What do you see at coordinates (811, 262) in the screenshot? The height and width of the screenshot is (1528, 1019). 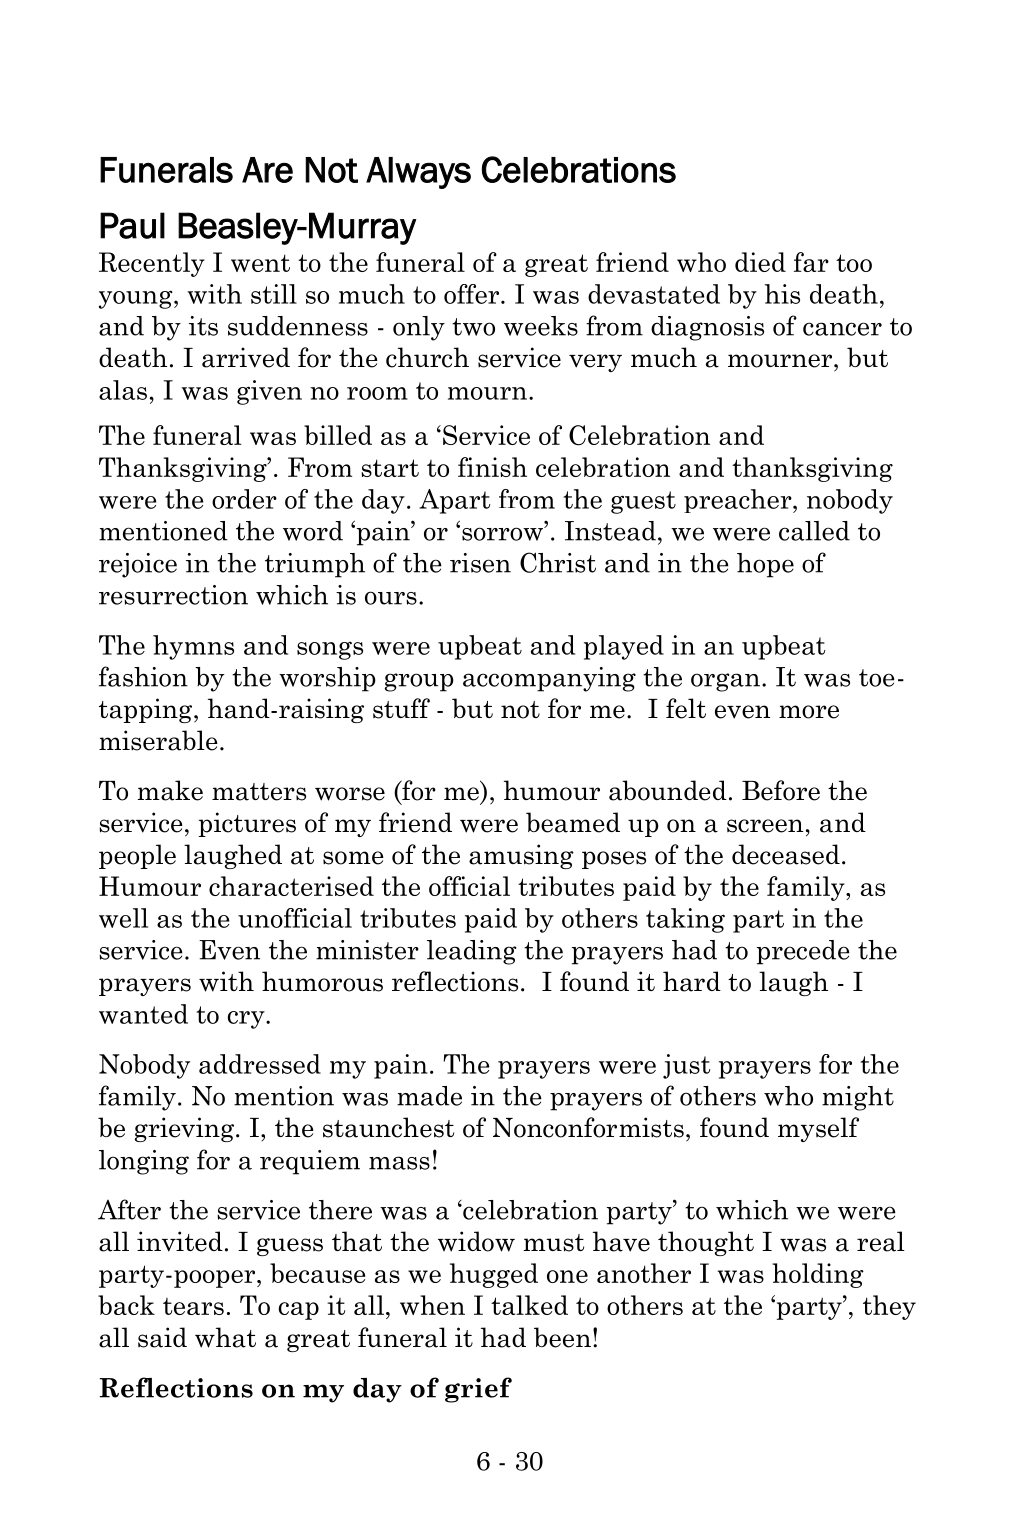 I see `far` at bounding box center [811, 262].
